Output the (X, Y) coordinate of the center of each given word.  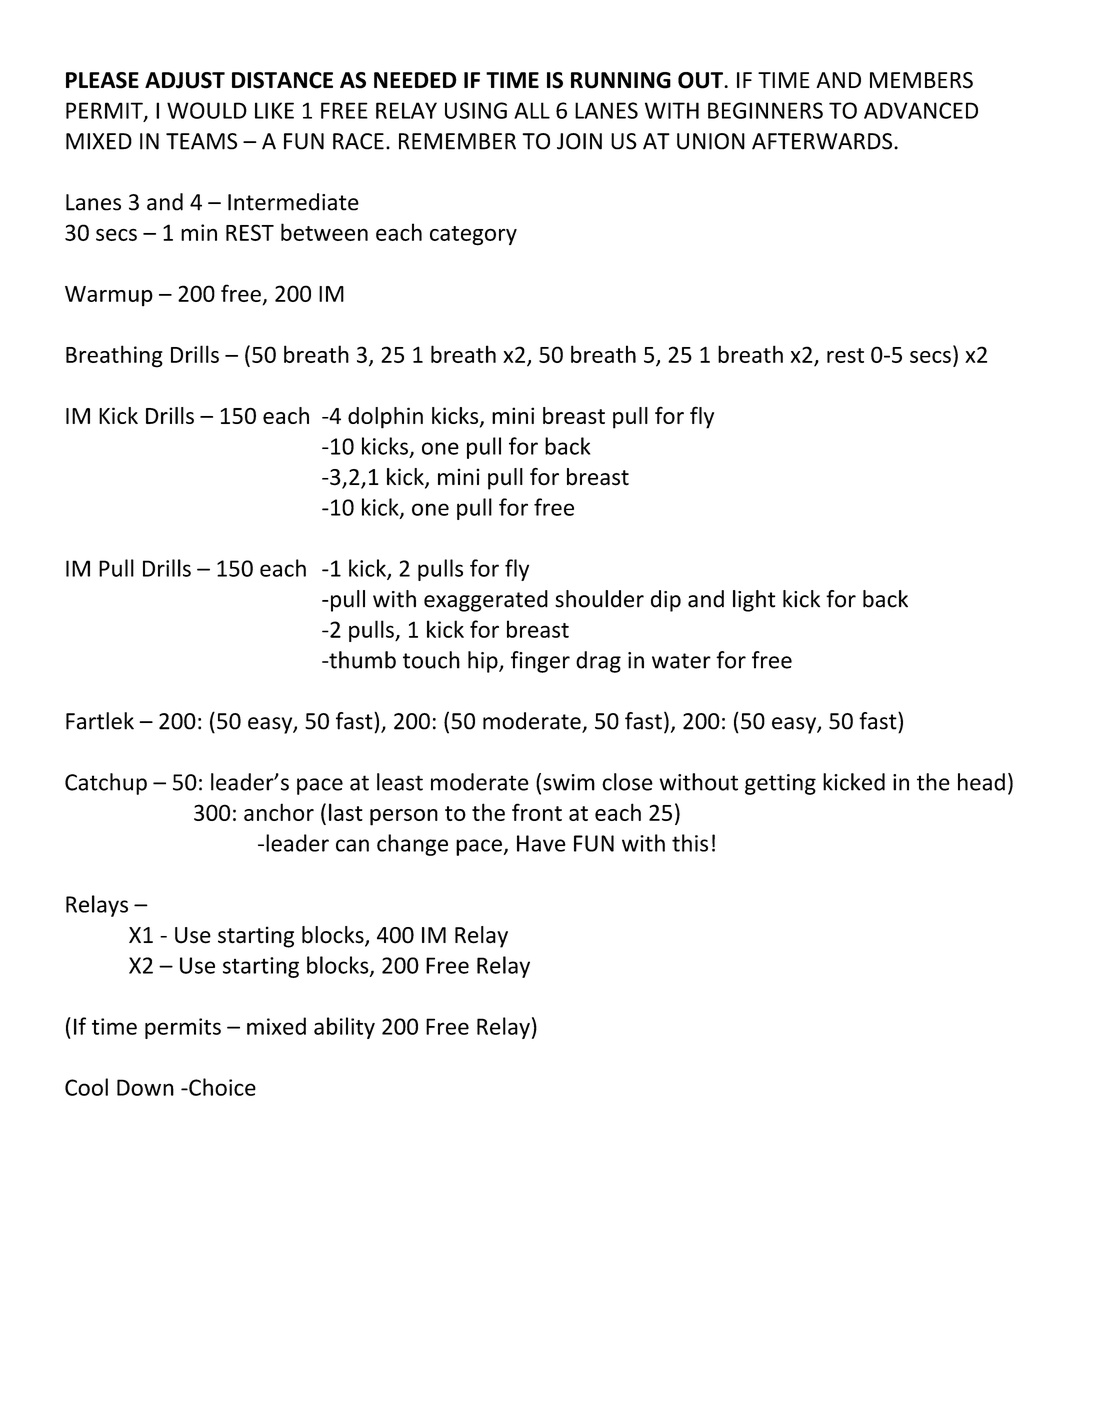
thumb (361, 660)
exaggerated (486, 601)
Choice (221, 1087)
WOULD (207, 110)
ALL (532, 110)
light (754, 601)
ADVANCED (921, 110)
